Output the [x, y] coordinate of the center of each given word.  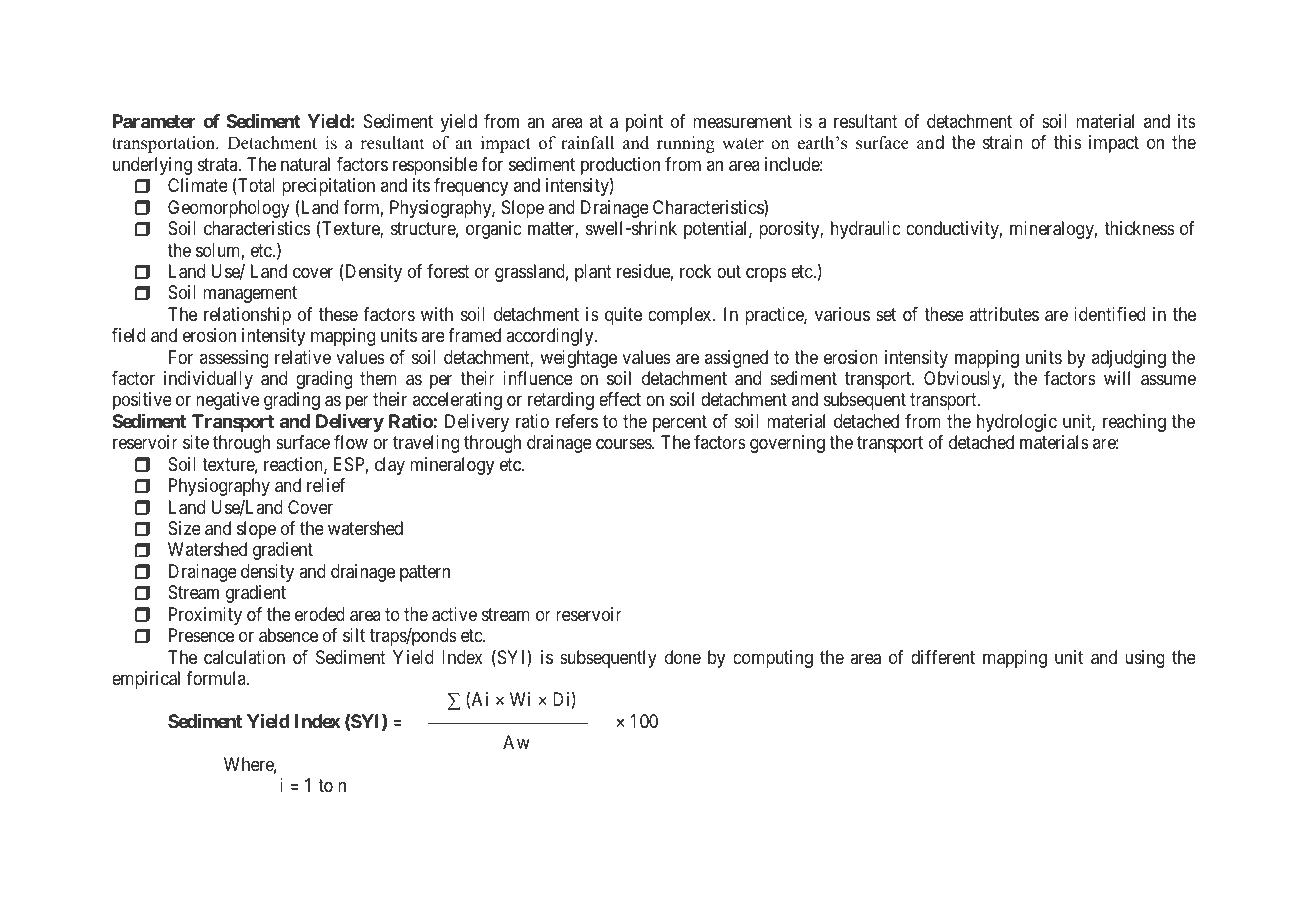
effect [620, 399]
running [686, 144]
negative [227, 401]
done [683, 657]
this [1068, 142]
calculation [244, 657]
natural [305, 164]
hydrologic [1017, 423]
